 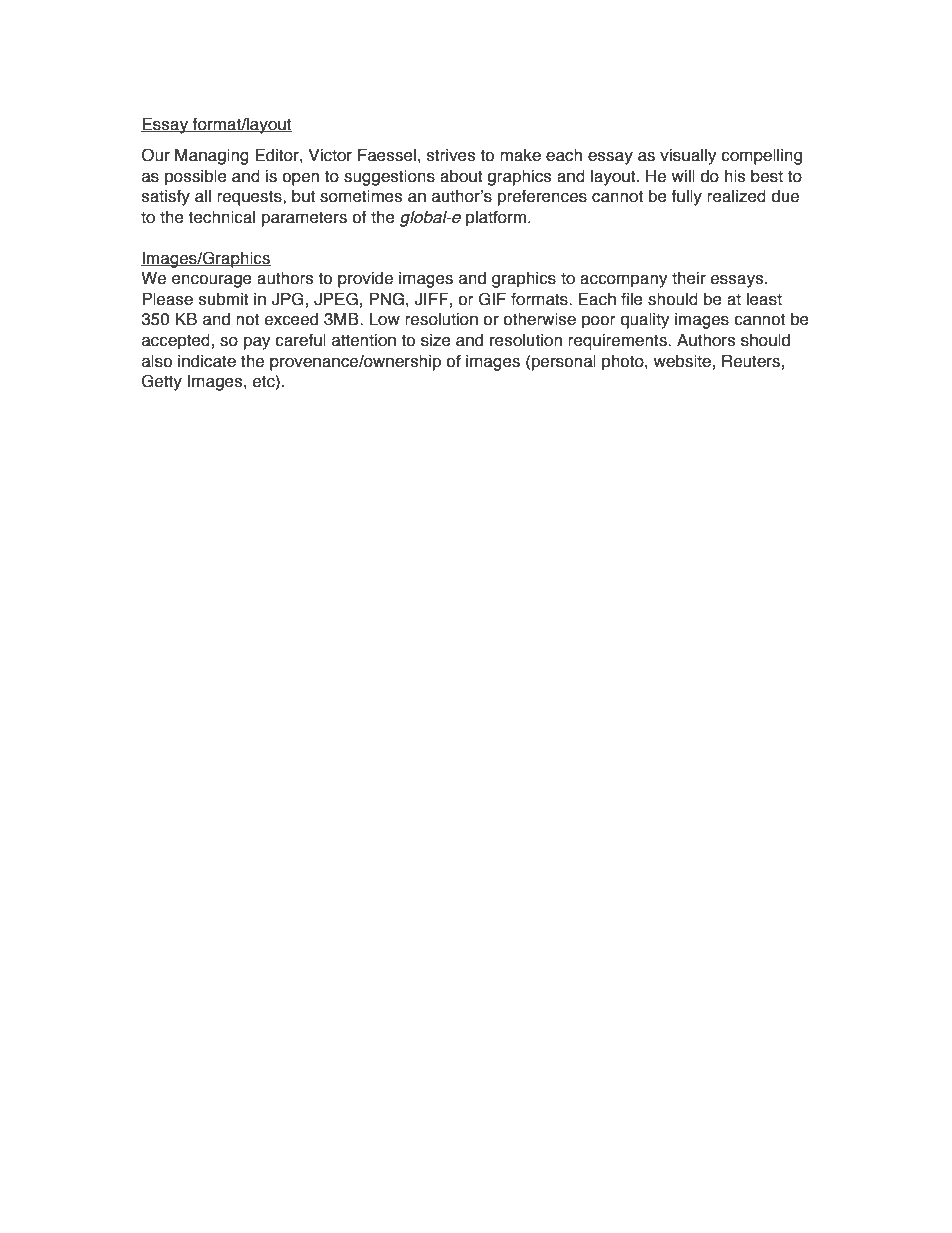 I want to click on Managing, so click(x=212, y=157).
